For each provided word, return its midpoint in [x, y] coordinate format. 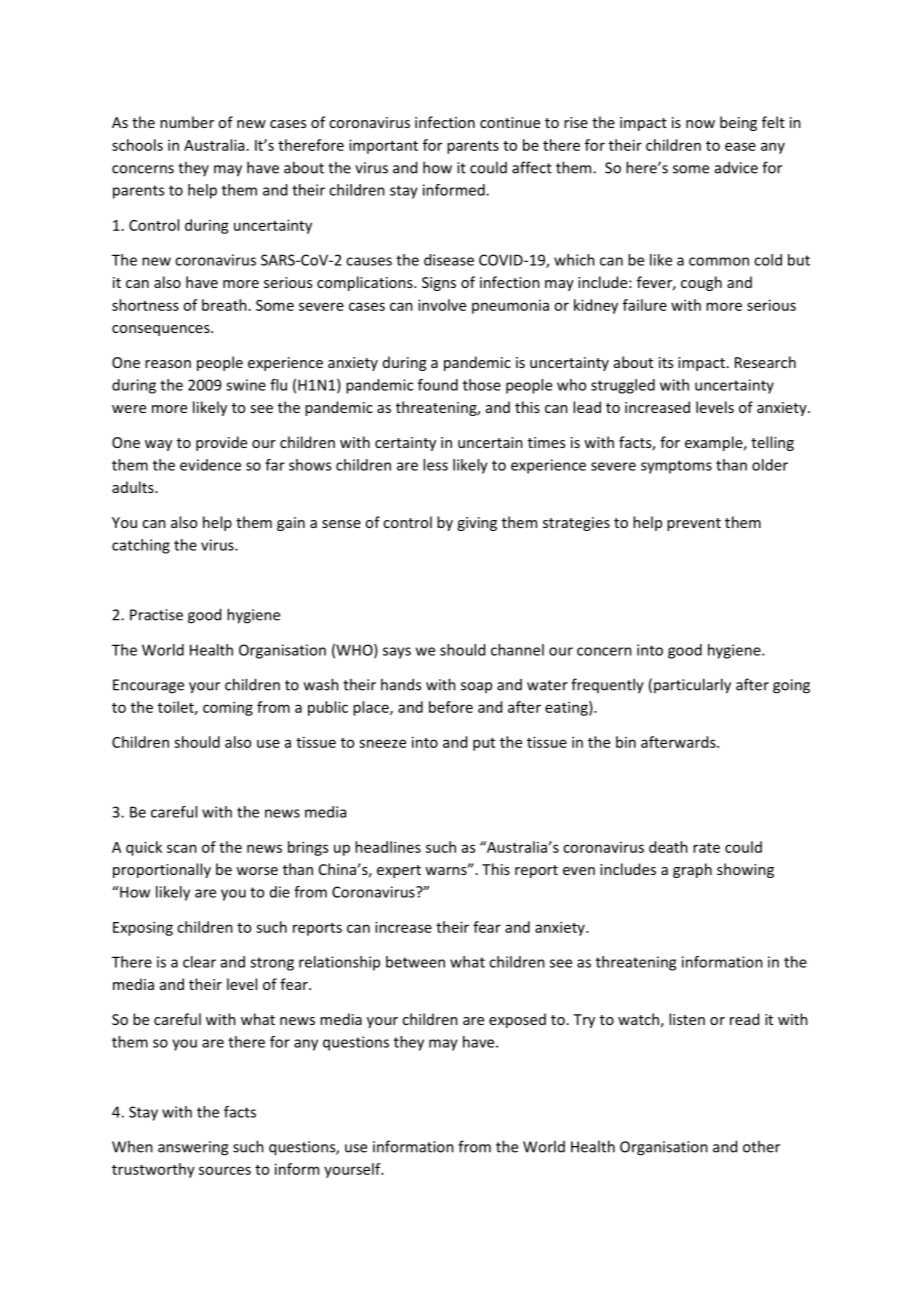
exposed [517, 1020]
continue [510, 122]
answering [193, 1148]
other [761, 1146]
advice [736, 167]
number [187, 122]
